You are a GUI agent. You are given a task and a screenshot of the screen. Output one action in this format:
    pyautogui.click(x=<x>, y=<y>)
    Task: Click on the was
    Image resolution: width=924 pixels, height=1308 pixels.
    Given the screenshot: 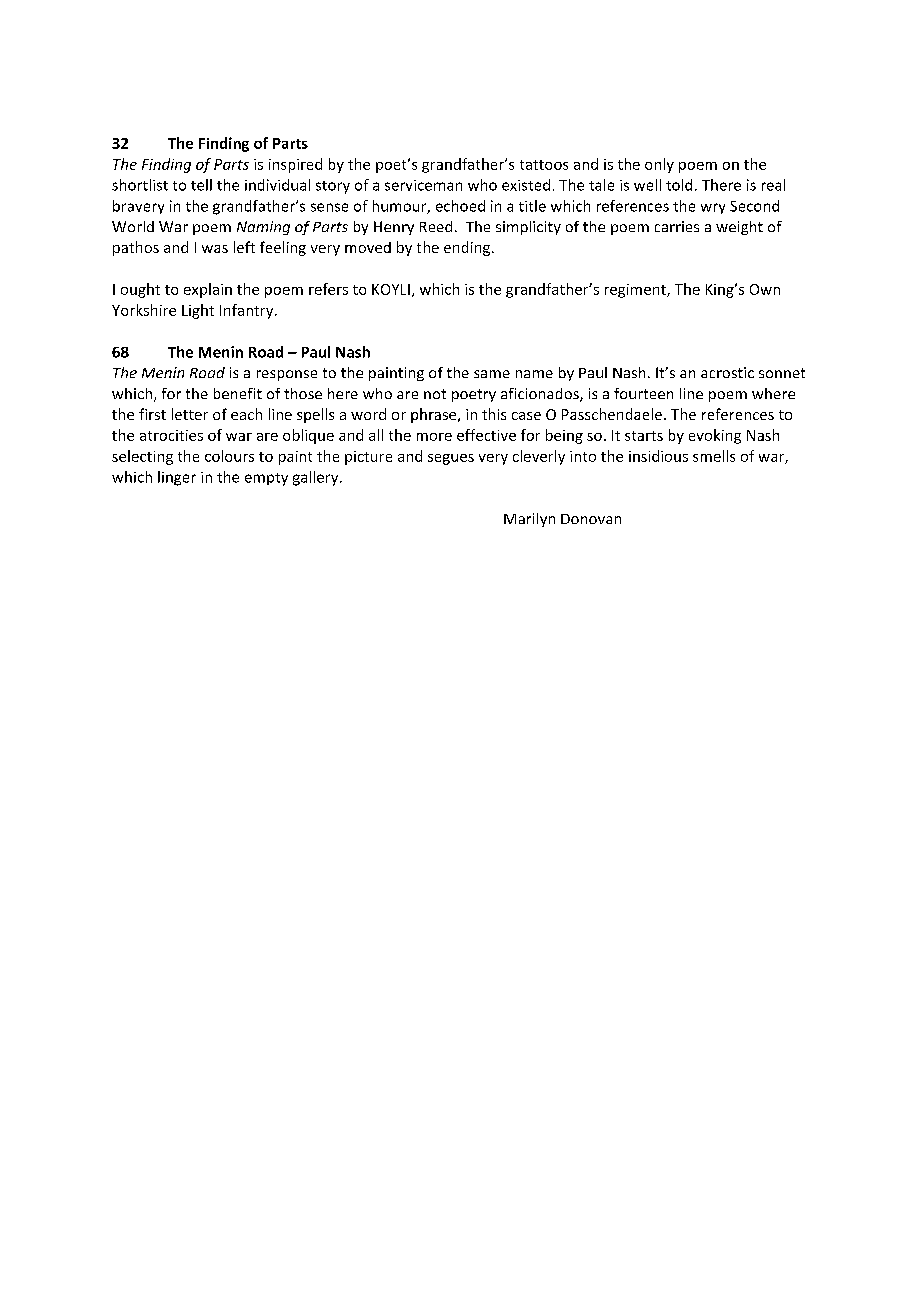 What is the action you would take?
    pyautogui.click(x=215, y=249)
